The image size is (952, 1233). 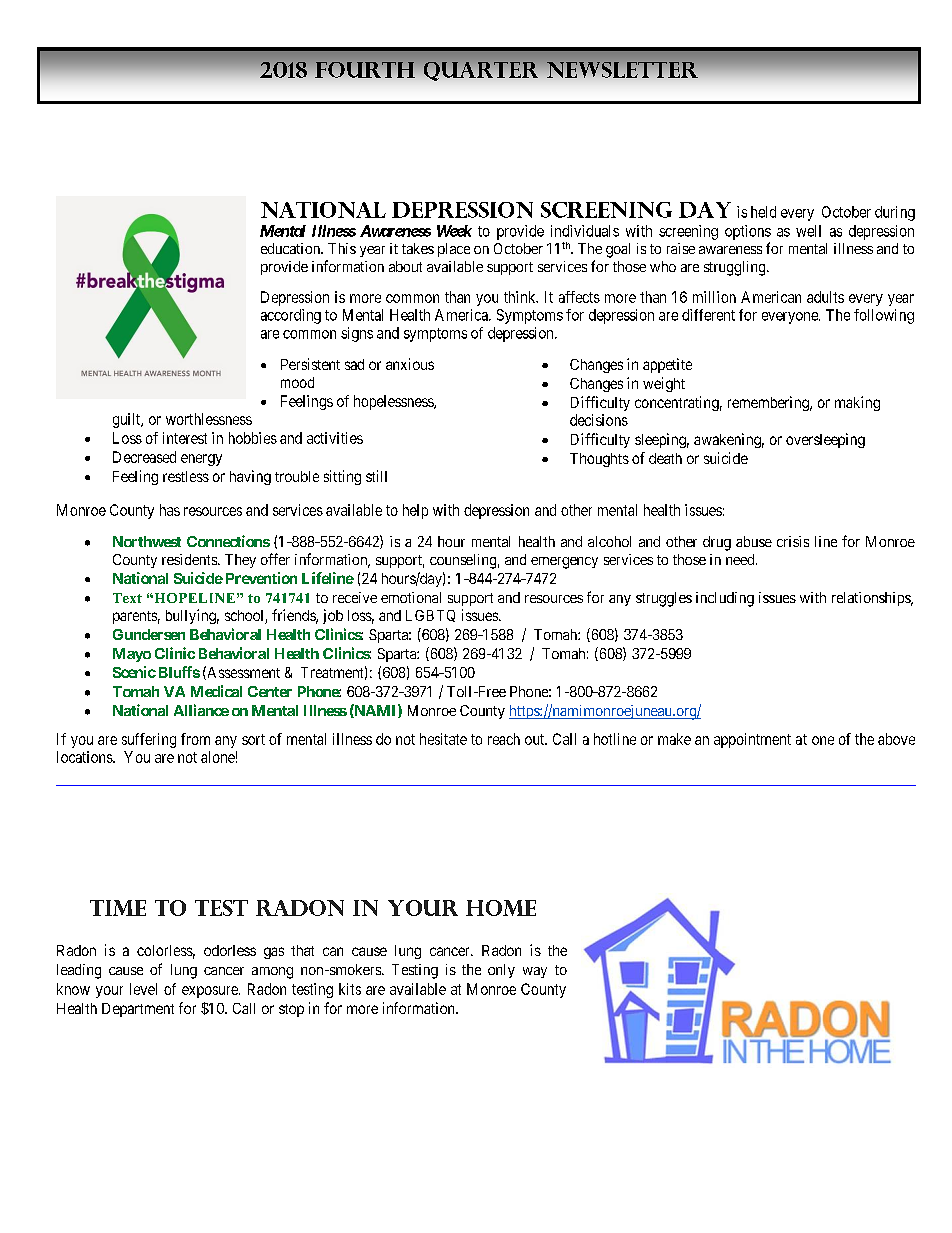 I want to click on Medical, so click(x=216, y=691).
